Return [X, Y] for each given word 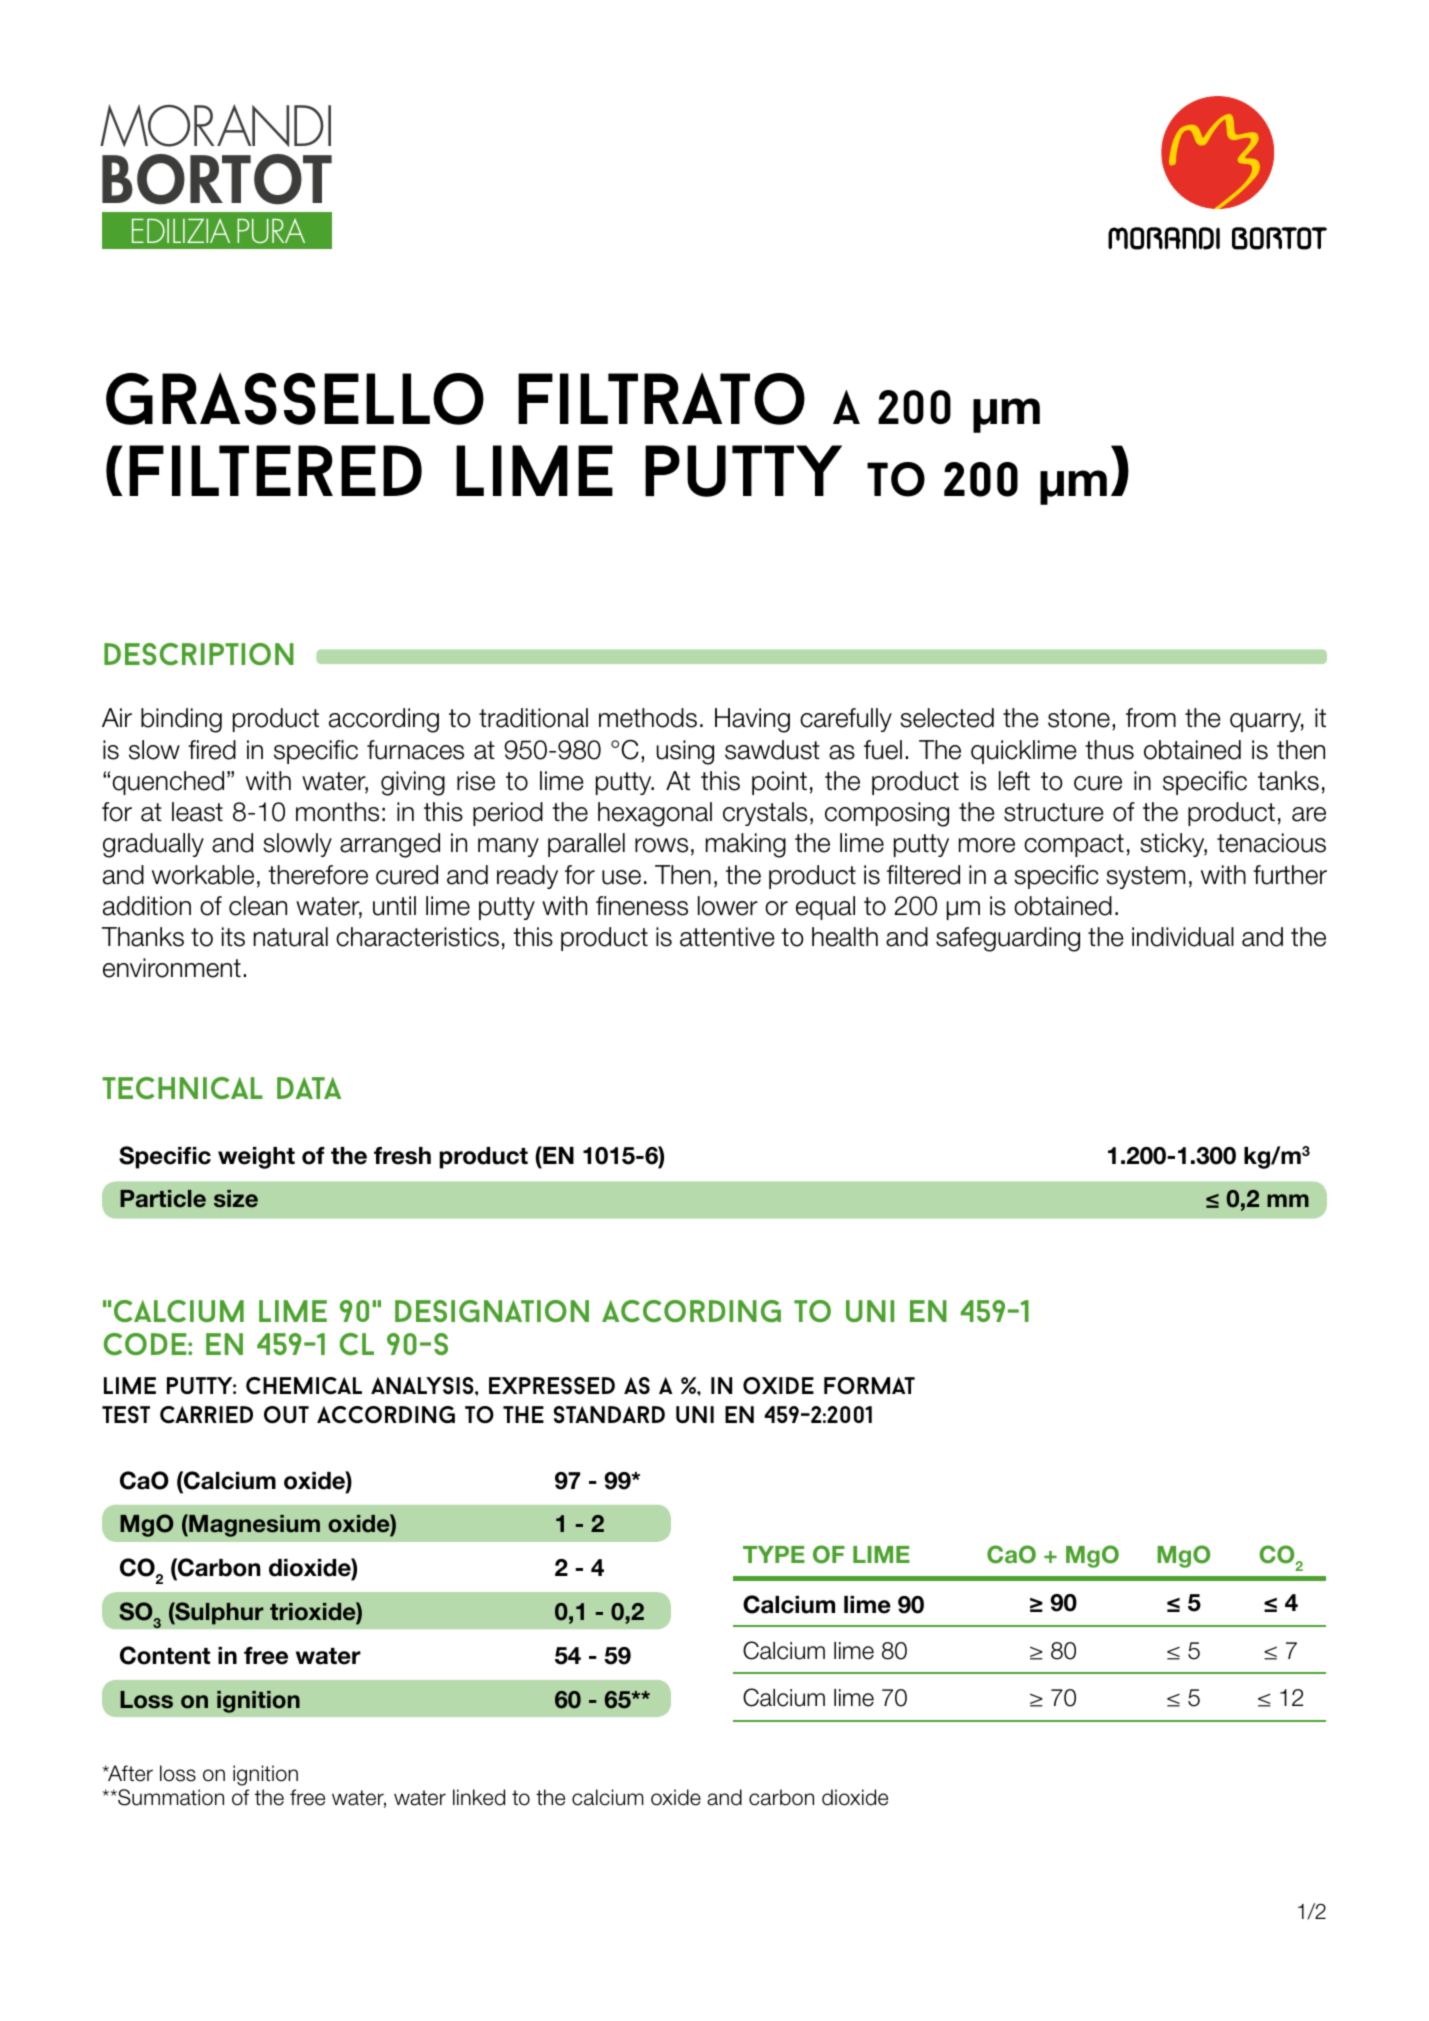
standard [609, 1414]
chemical [304, 1386]
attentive [727, 937]
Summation [170, 1797]
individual [1183, 937]
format [869, 1385]
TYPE [774, 1554]
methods [648, 718]
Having [752, 720]
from [1151, 718]
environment [172, 968]
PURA [271, 231]
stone [1079, 718]
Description [199, 654]
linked [479, 1797]
